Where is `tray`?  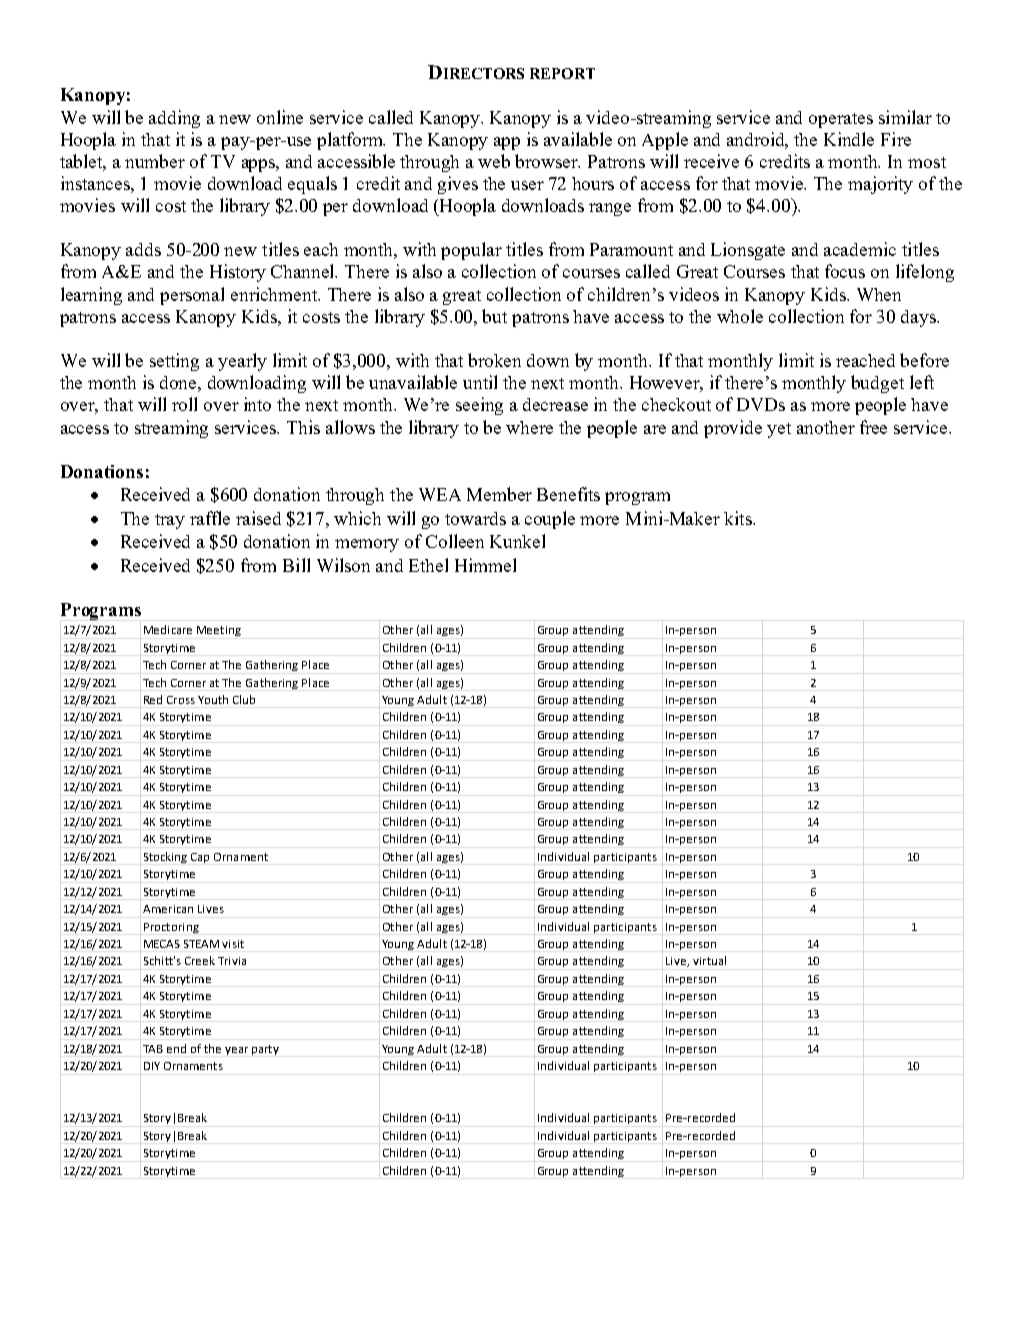
tray is located at coordinates (170, 521).
